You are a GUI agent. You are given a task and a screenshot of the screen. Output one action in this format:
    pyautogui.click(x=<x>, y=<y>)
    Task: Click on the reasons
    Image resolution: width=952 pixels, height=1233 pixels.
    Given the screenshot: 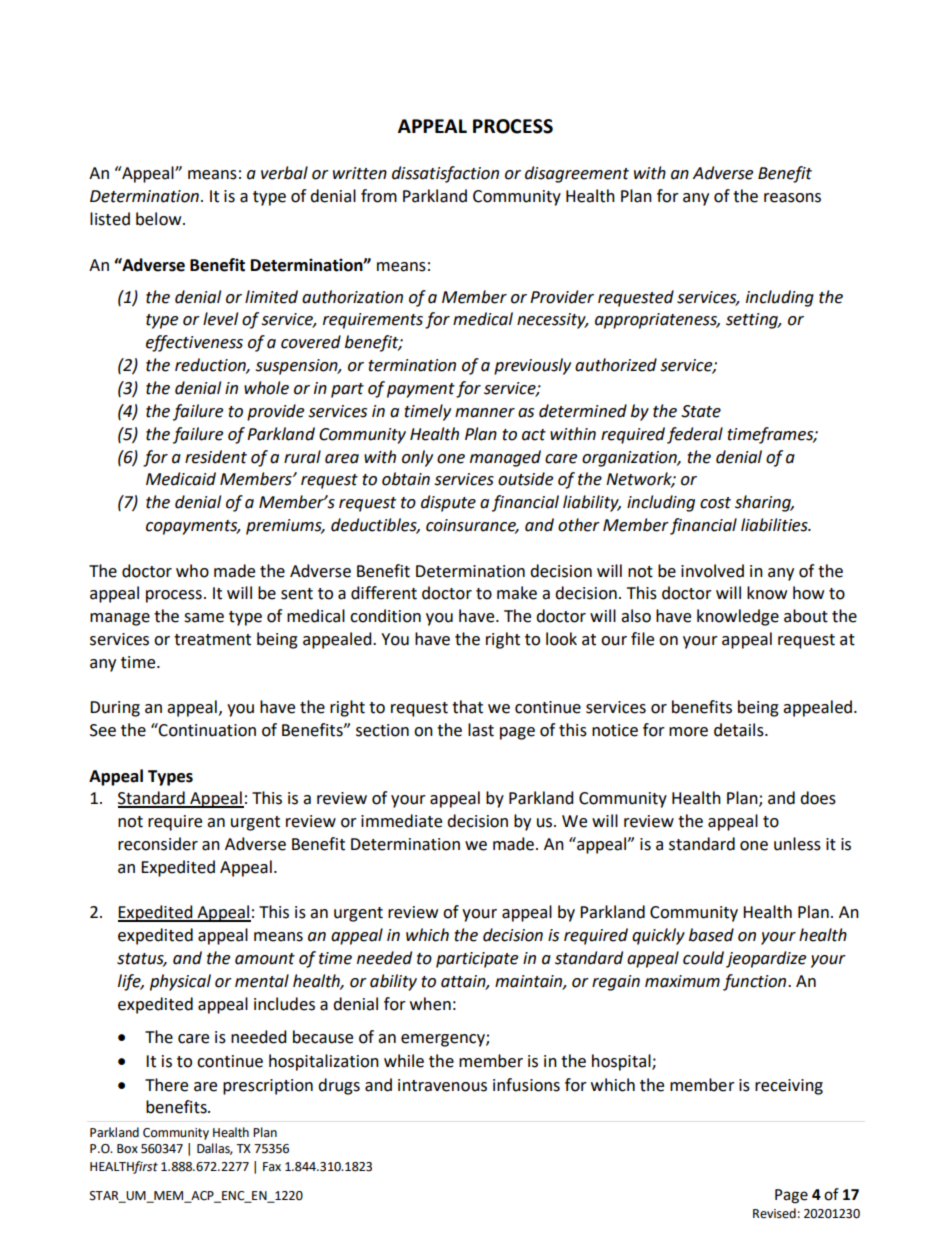 What is the action you would take?
    pyautogui.click(x=792, y=198)
